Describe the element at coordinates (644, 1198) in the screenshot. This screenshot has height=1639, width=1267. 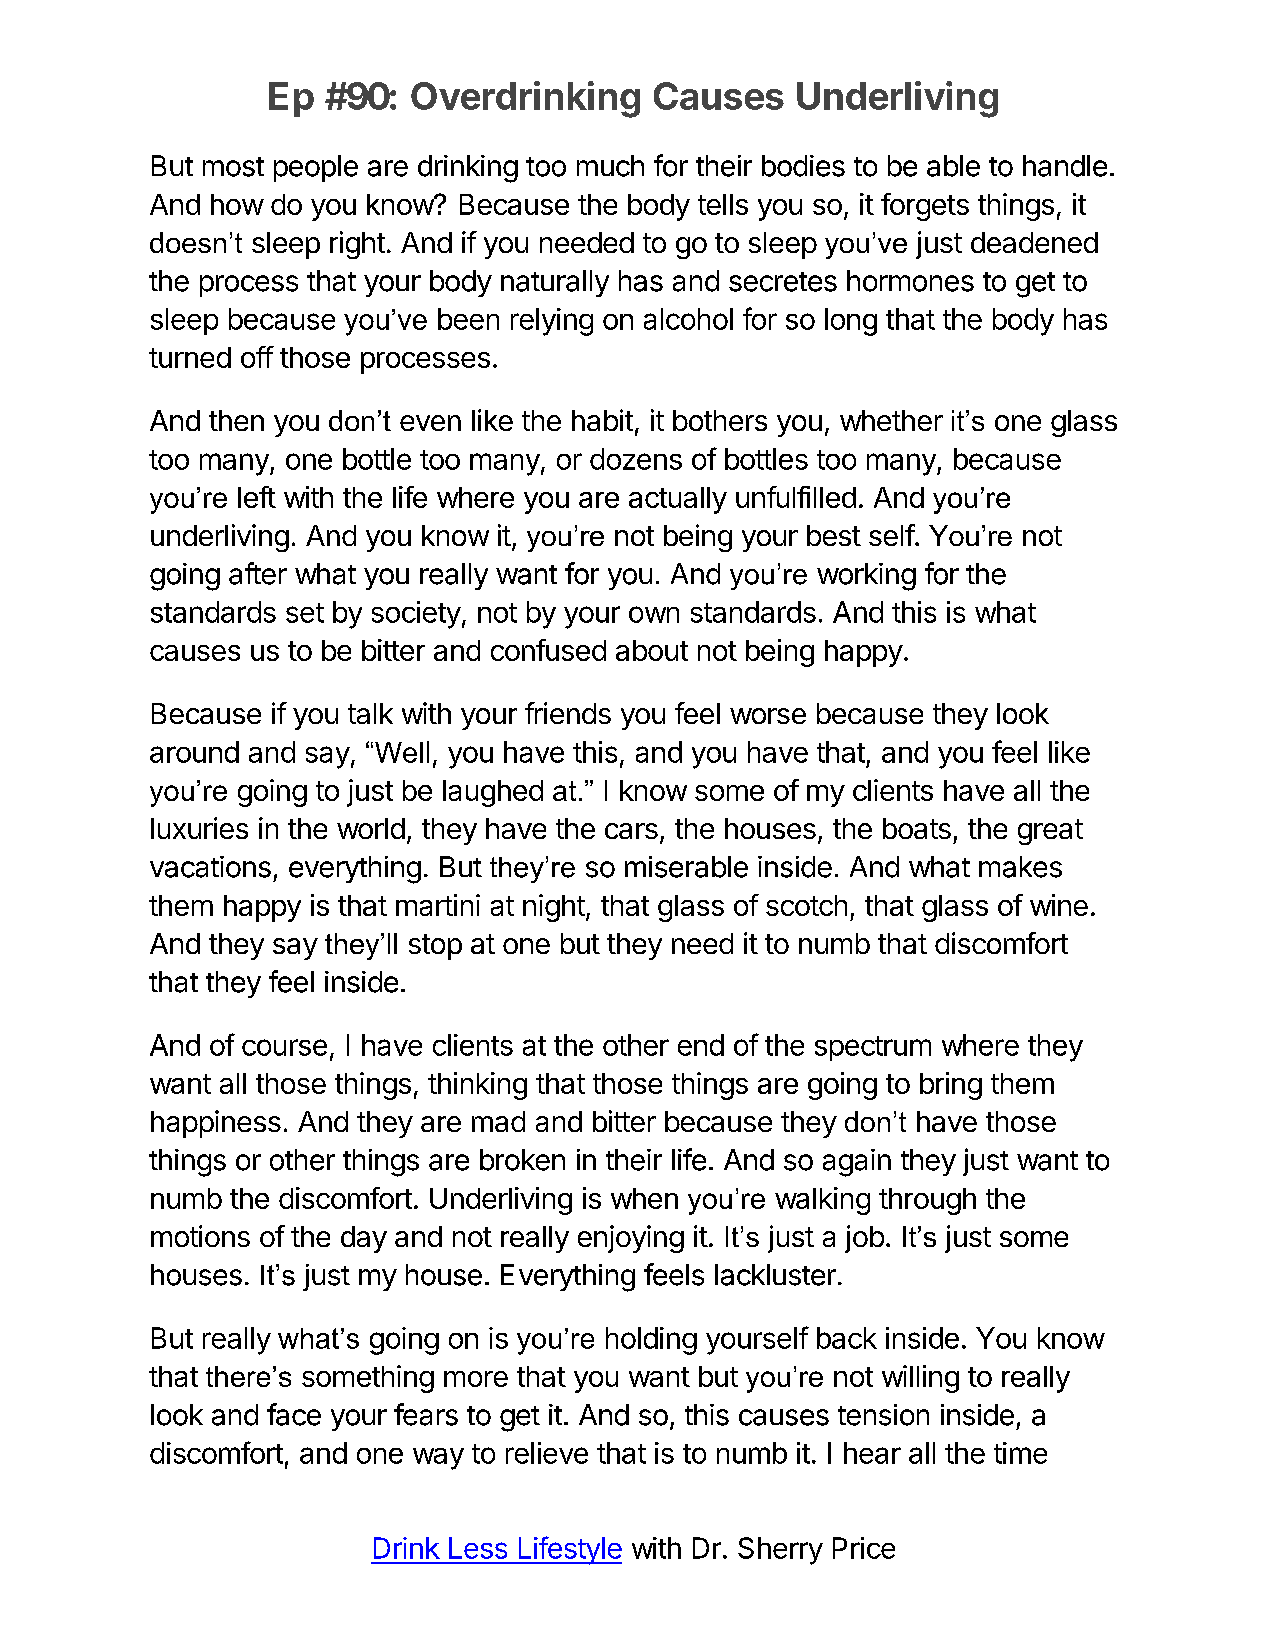
I see `when` at that location.
